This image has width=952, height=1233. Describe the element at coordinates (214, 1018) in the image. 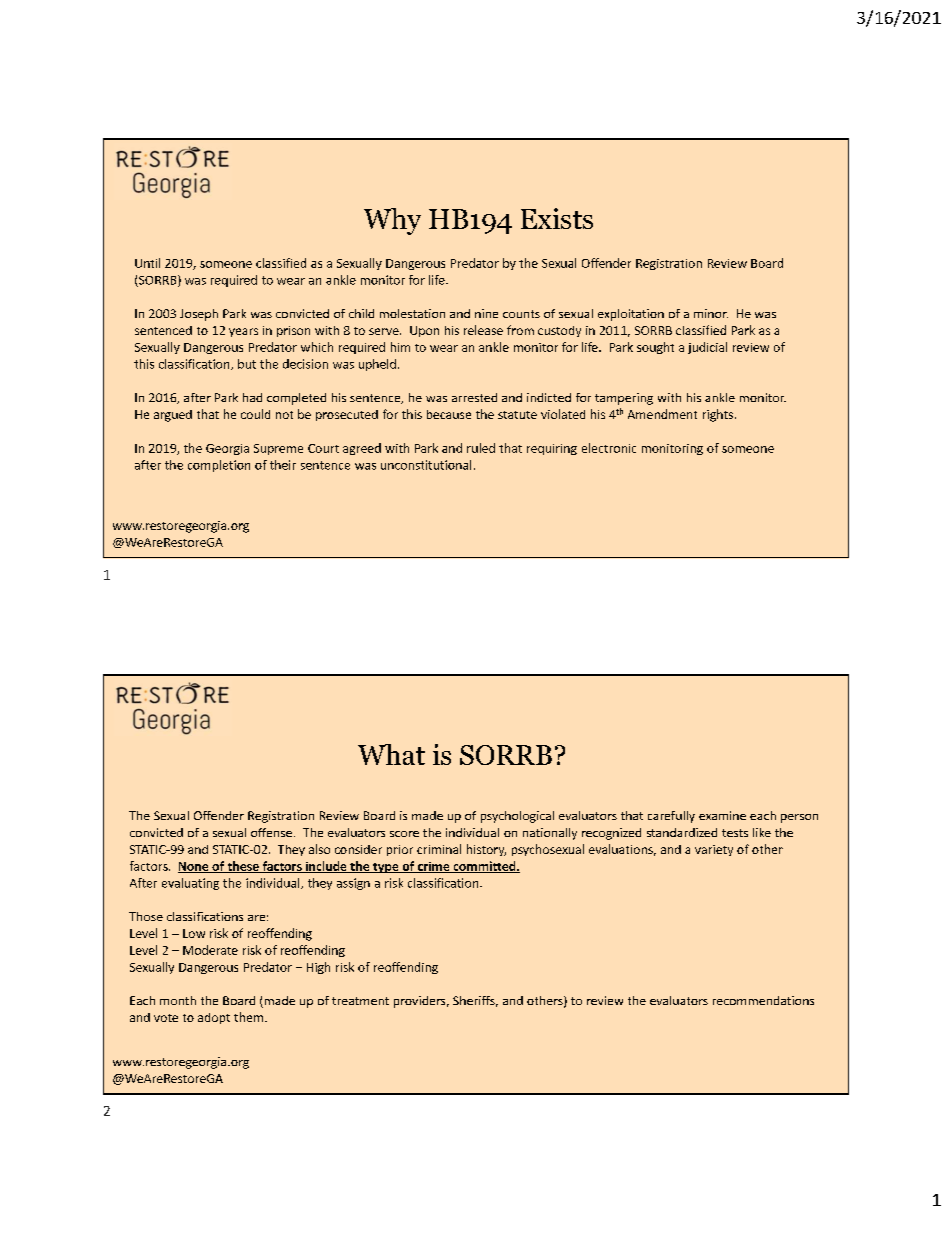

I see `adopt` at that location.
